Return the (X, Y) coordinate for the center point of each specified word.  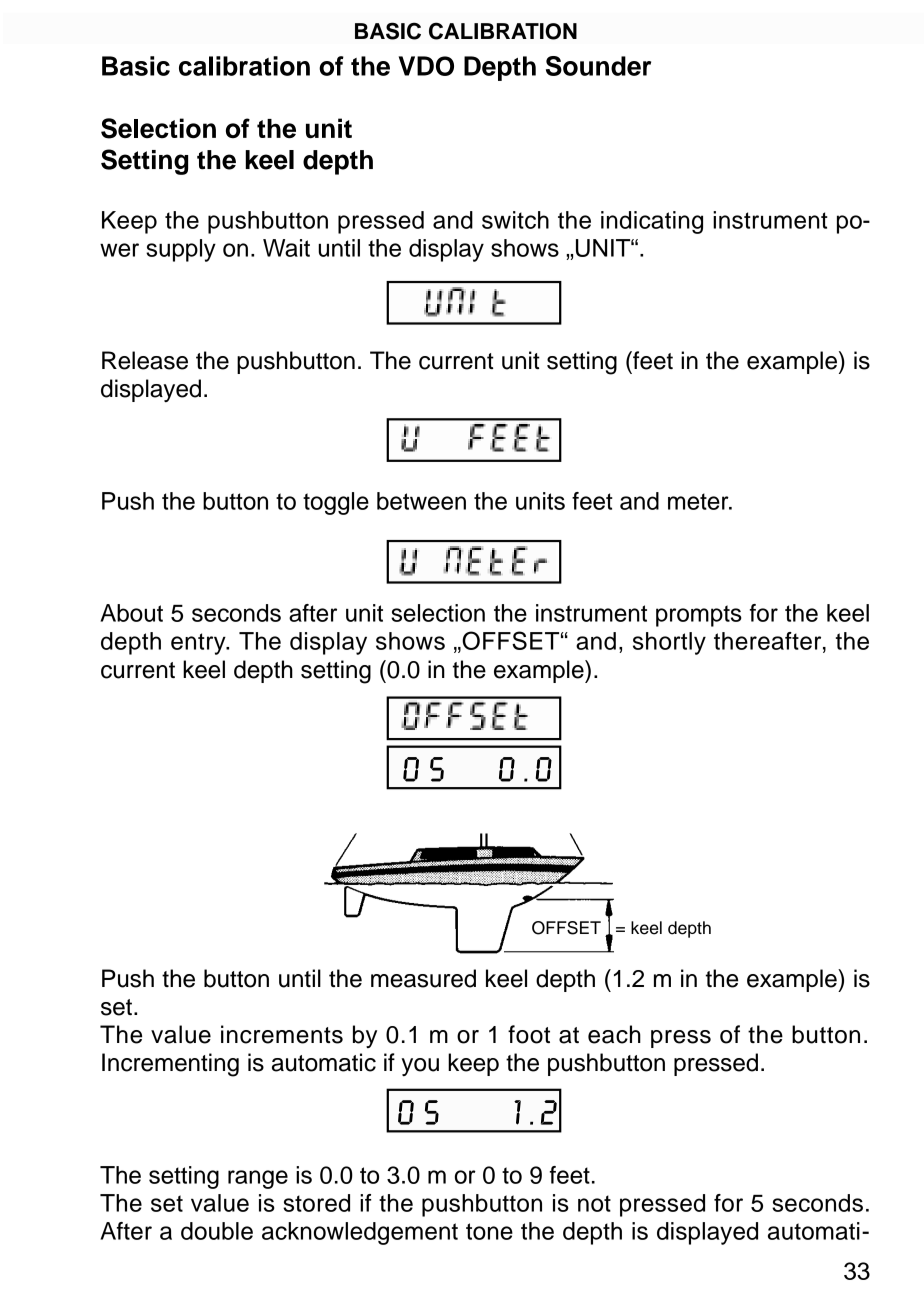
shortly (669, 643)
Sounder (598, 66)
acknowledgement (360, 1233)
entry (199, 644)
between (421, 501)
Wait (286, 248)
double (217, 1231)
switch (515, 220)
